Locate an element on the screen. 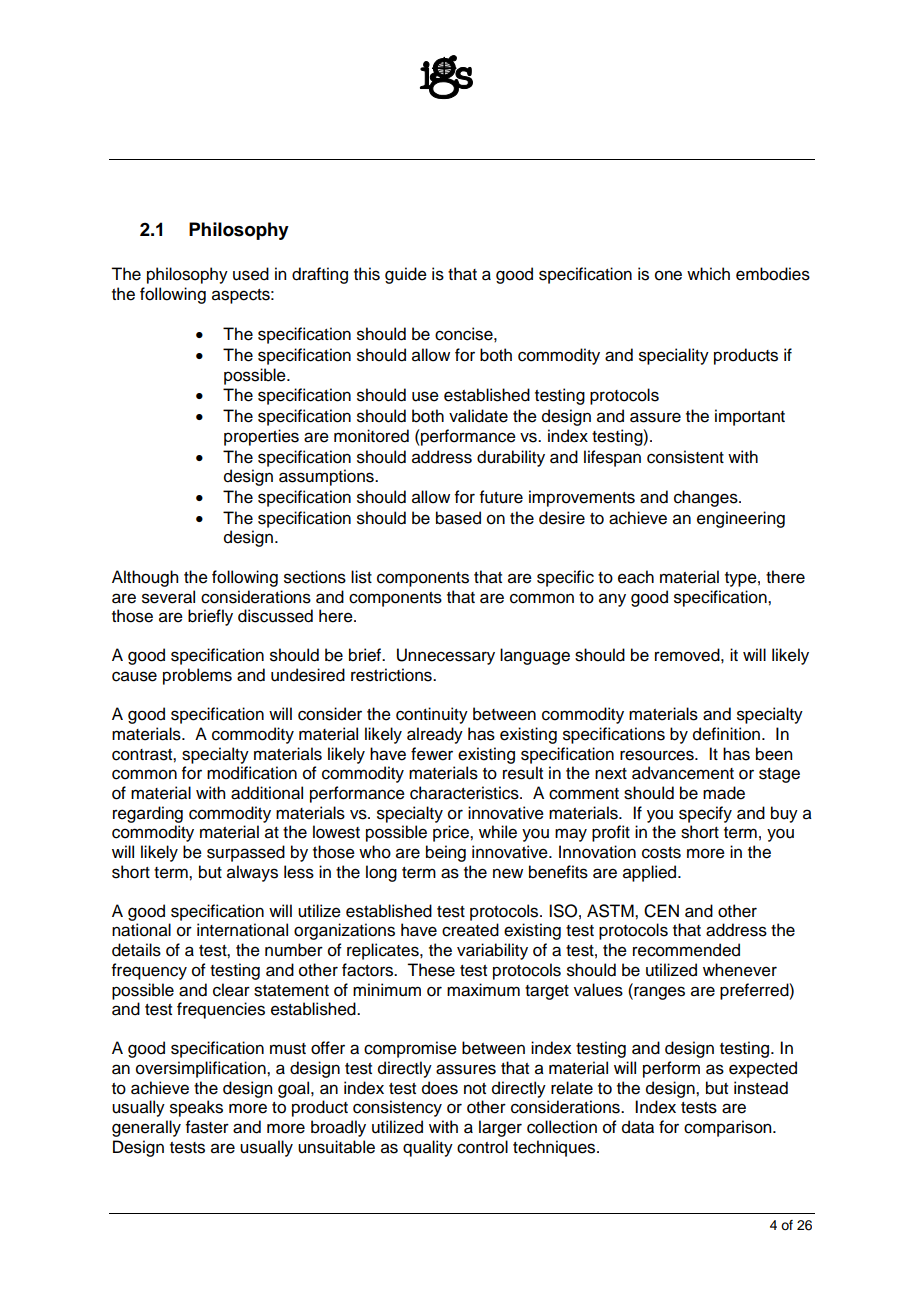  costs is located at coordinates (661, 853).
